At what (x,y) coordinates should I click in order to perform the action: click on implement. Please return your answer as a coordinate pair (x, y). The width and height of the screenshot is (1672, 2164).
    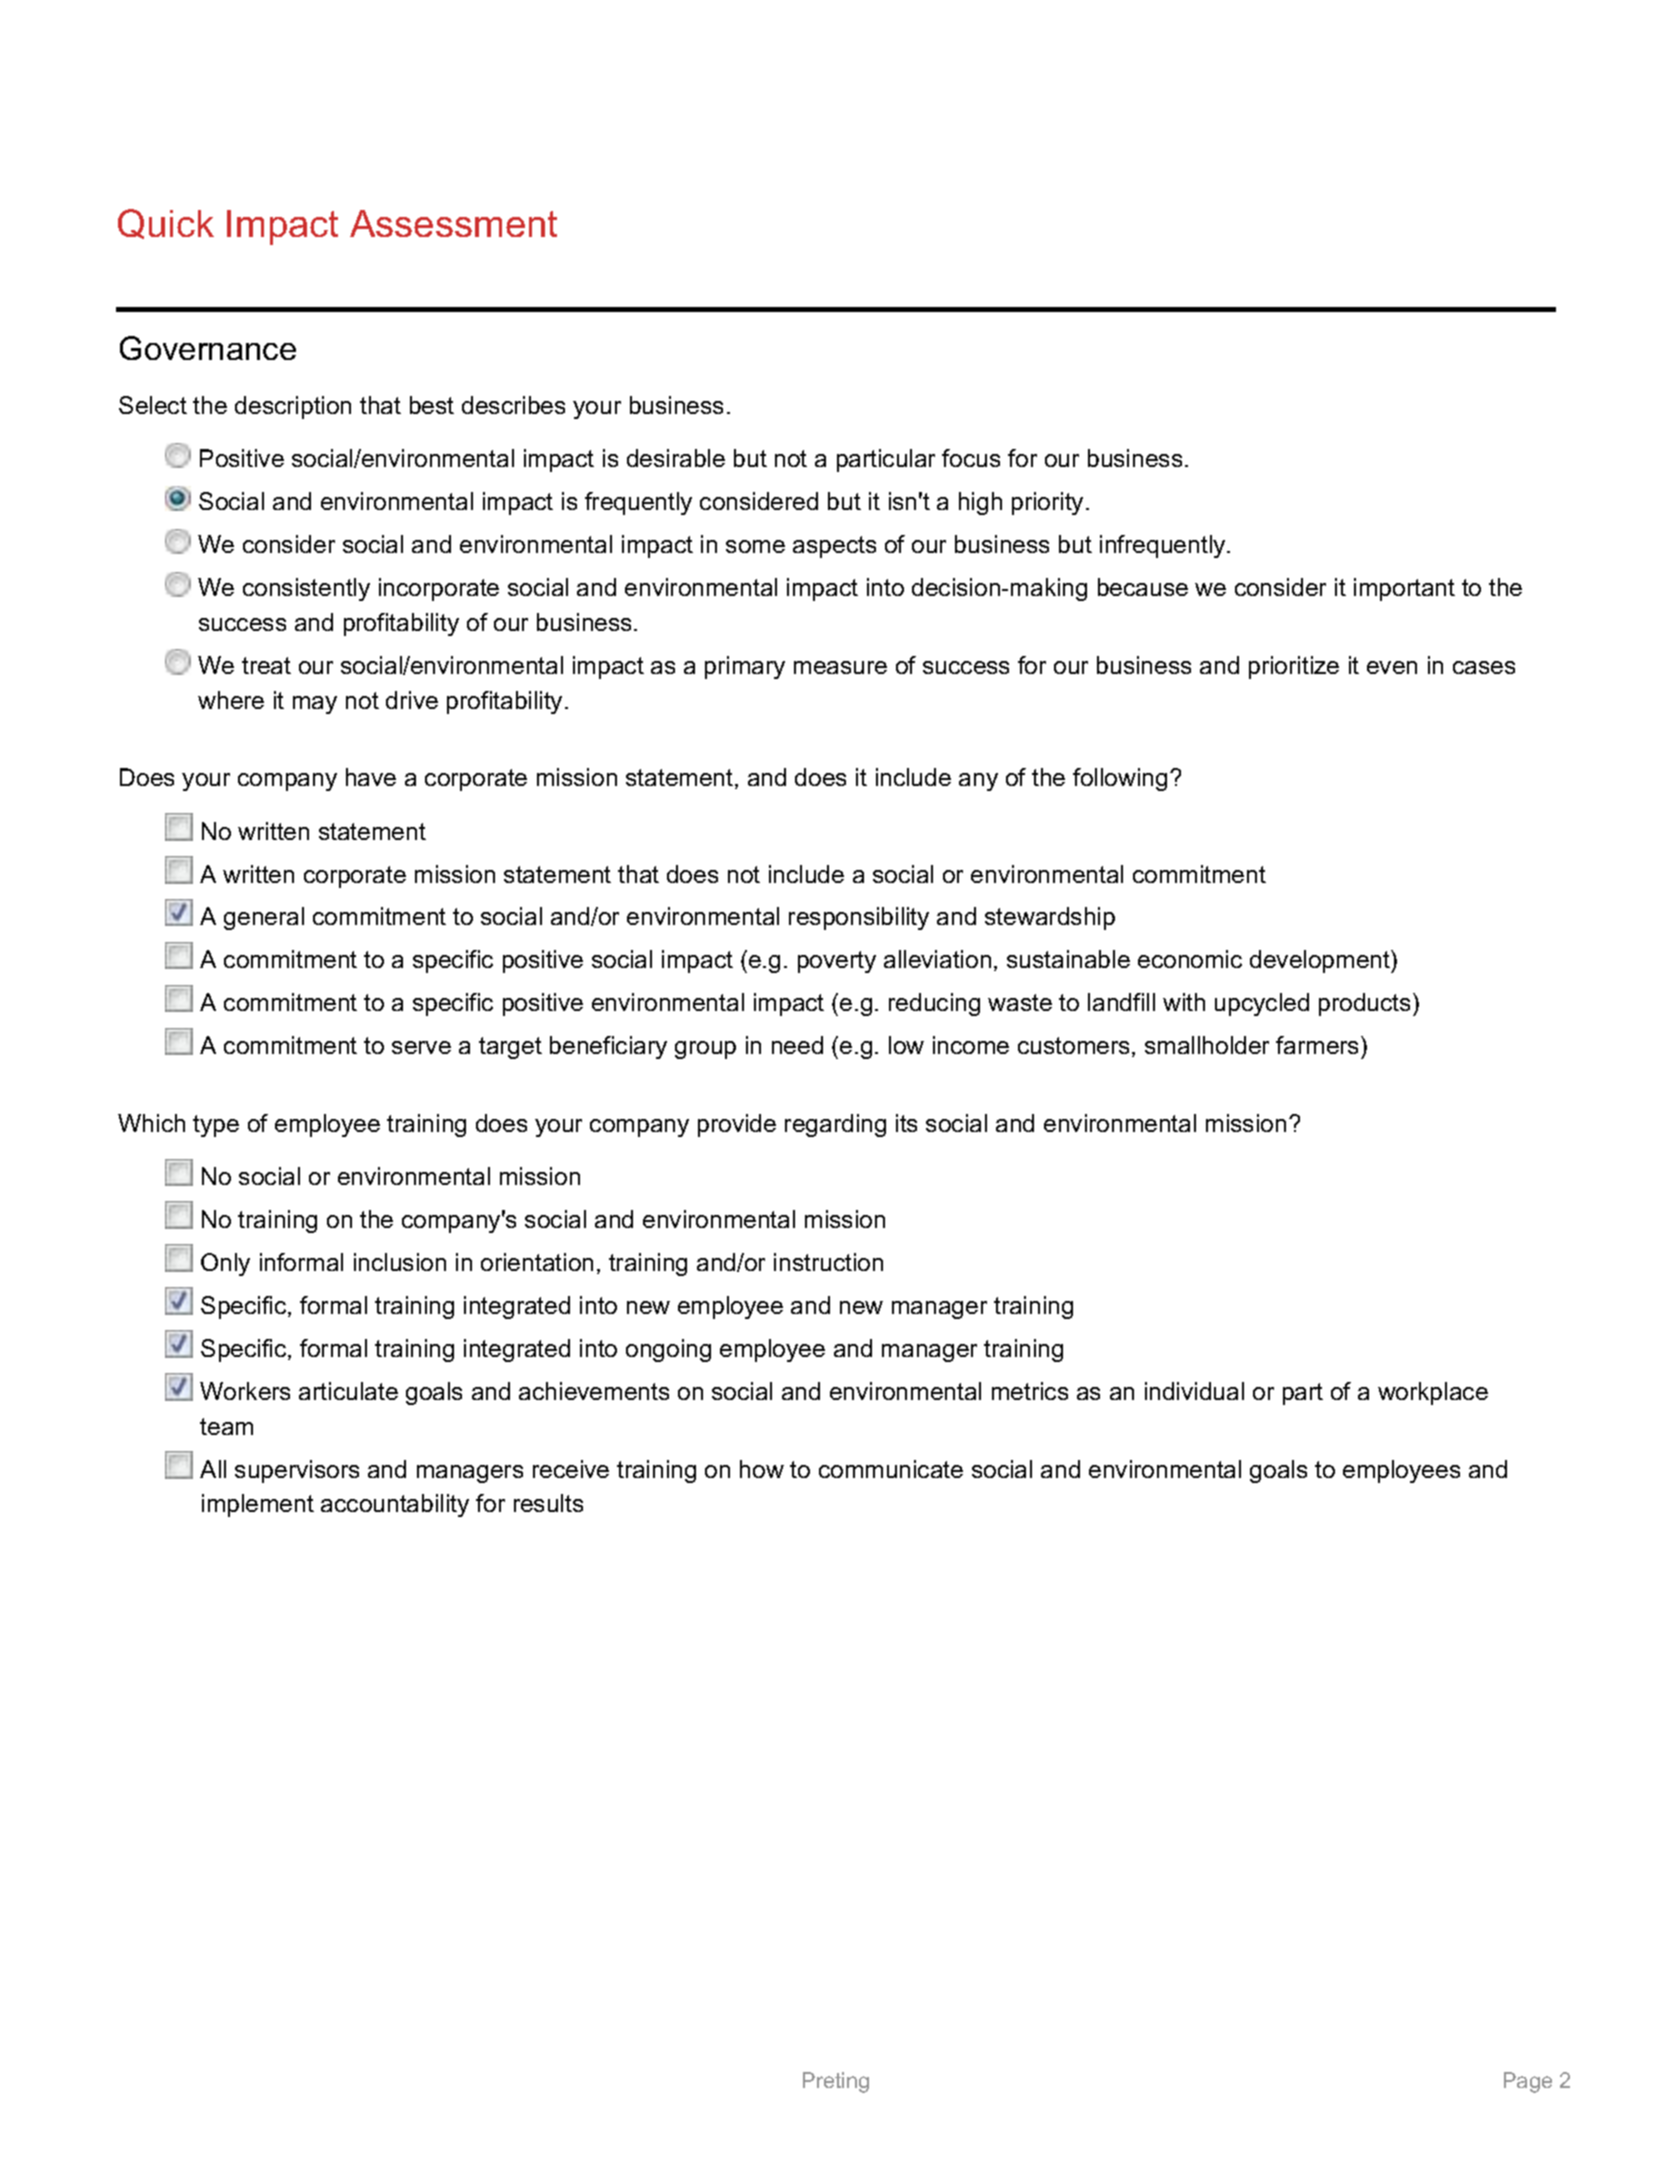
    Looking at the image, I should click on (258, 1505).
